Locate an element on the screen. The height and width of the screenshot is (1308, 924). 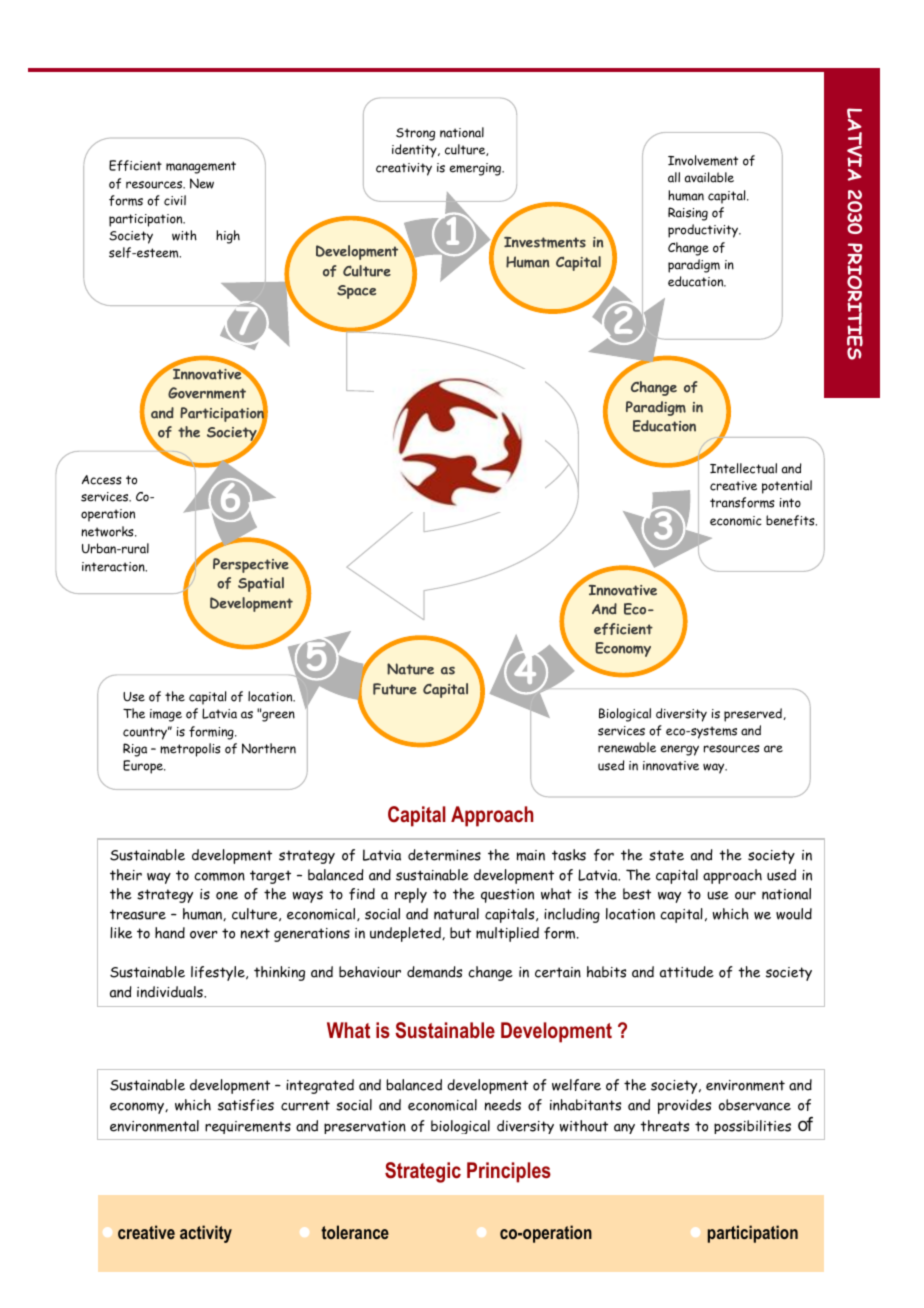
Nature is located at coordinates (410, 669).
